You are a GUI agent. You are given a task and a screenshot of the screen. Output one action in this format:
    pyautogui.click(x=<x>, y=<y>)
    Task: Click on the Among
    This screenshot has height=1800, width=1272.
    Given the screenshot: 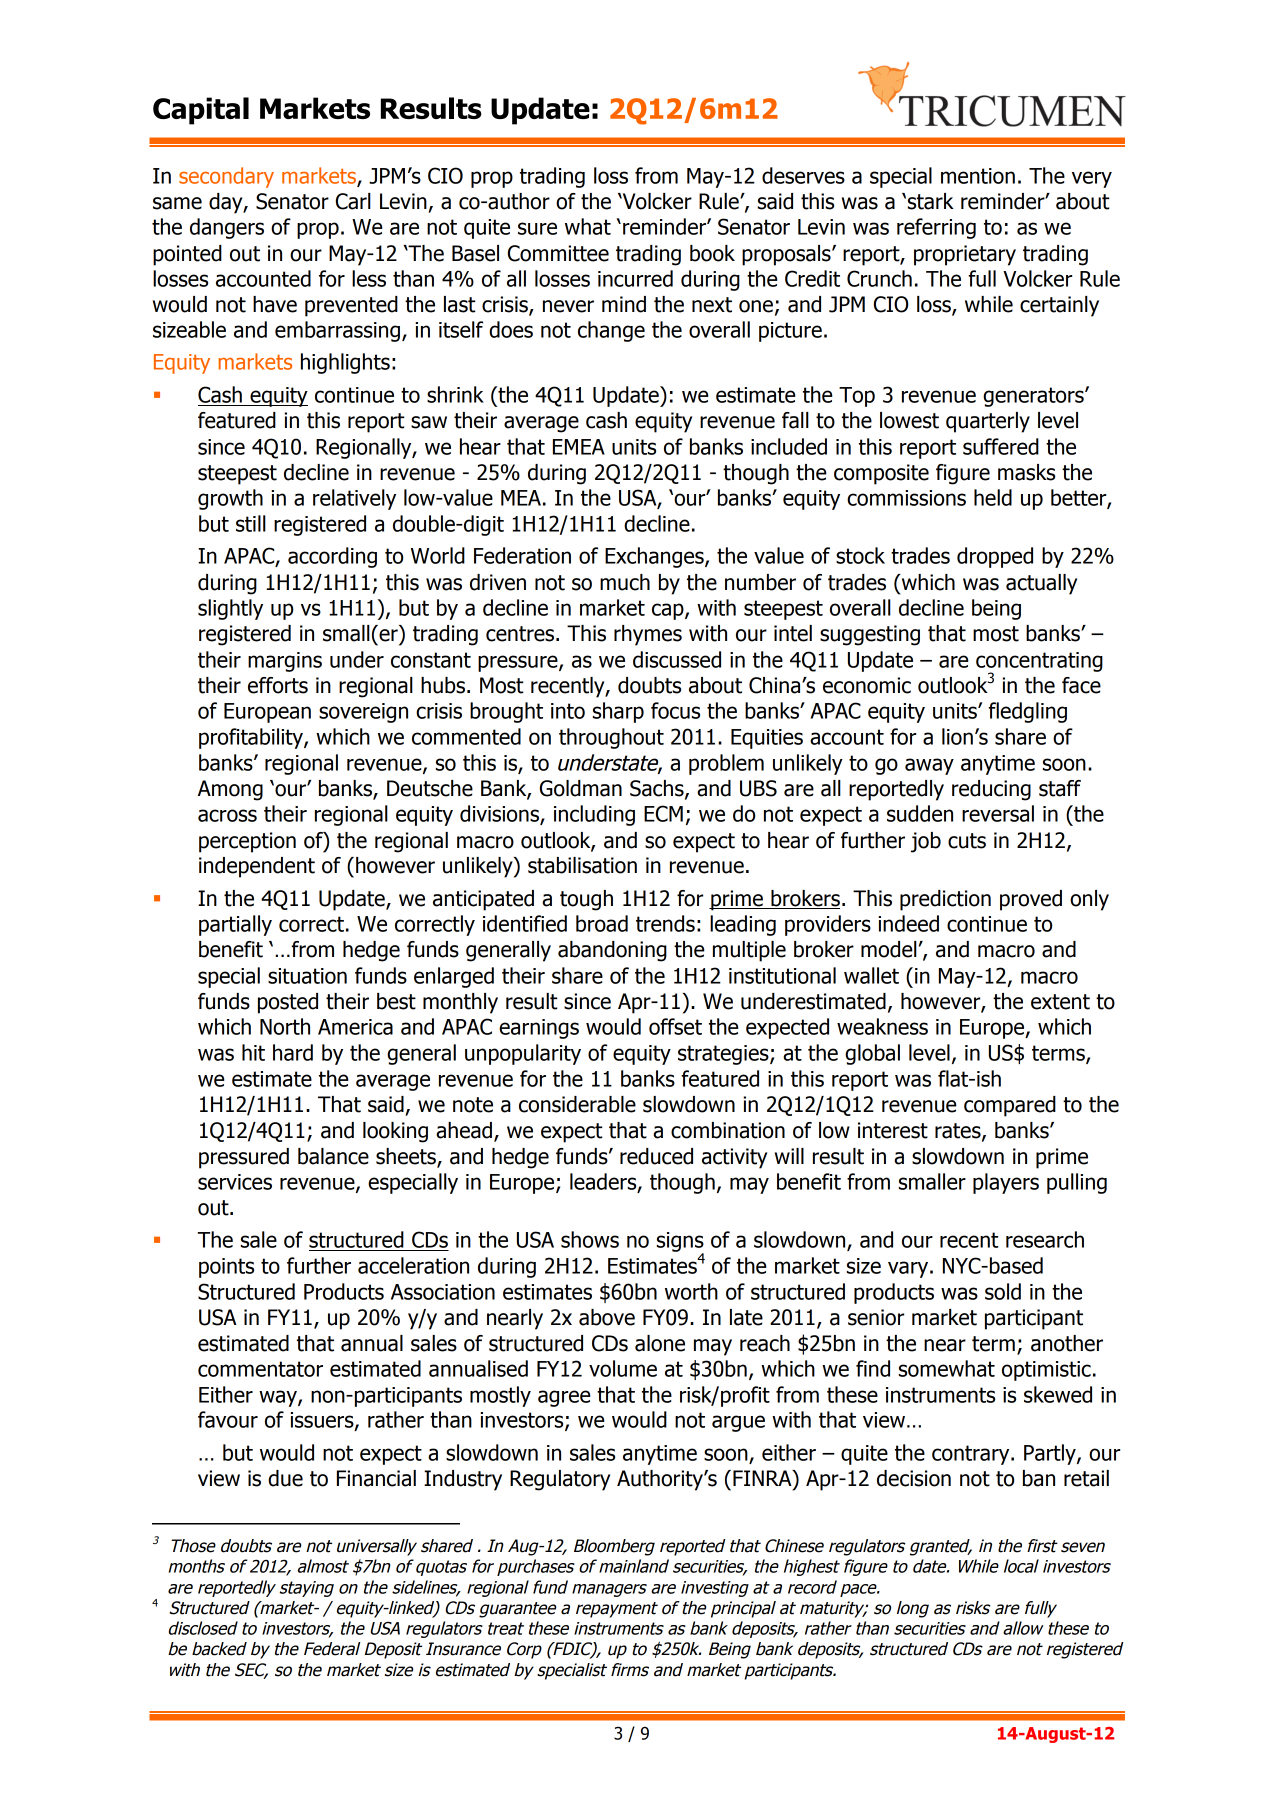 What is the action you would take?
    pyautogui.click(x=230, y=790)
